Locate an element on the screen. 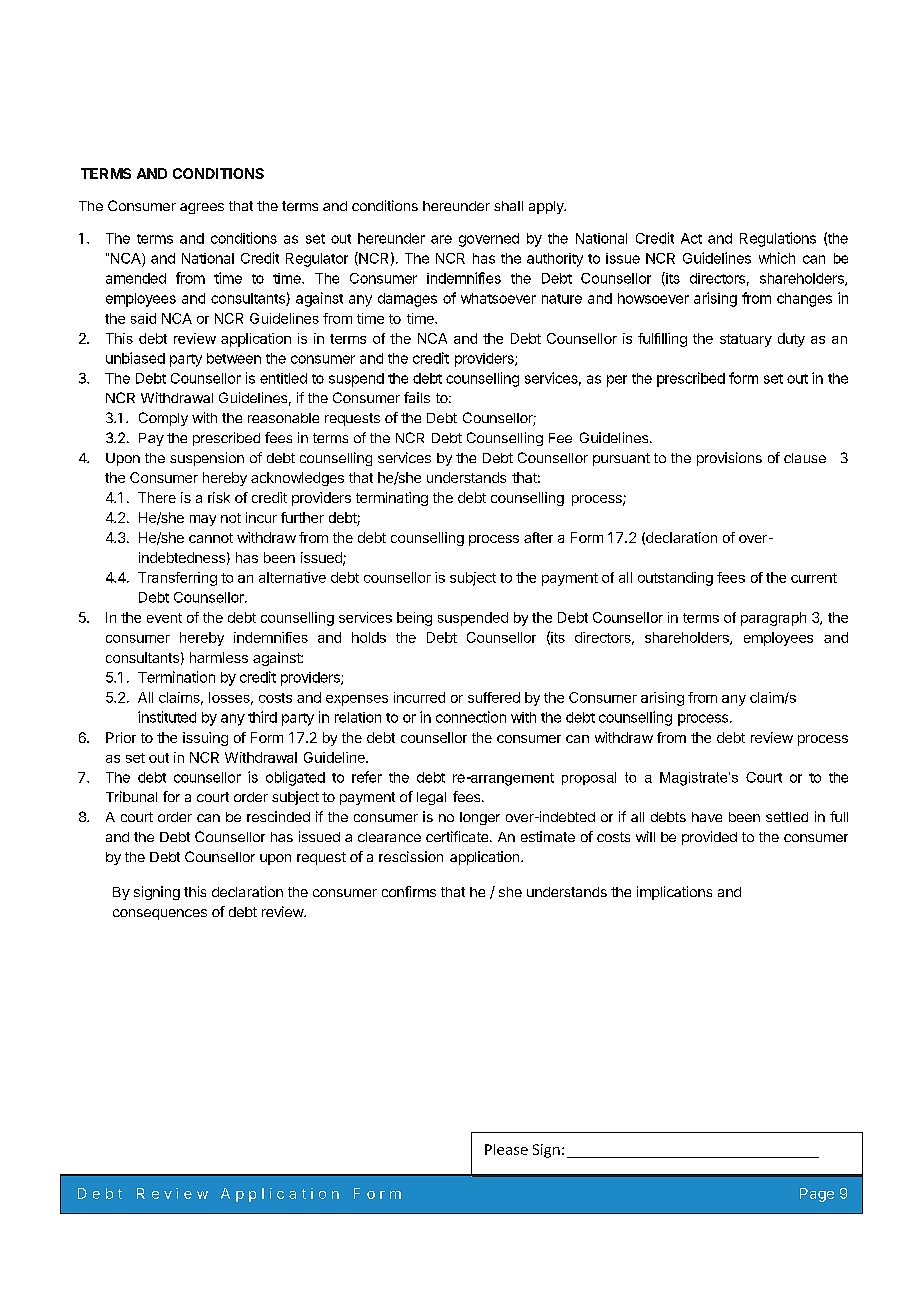  confirms is located at coordinates (409, 891).
